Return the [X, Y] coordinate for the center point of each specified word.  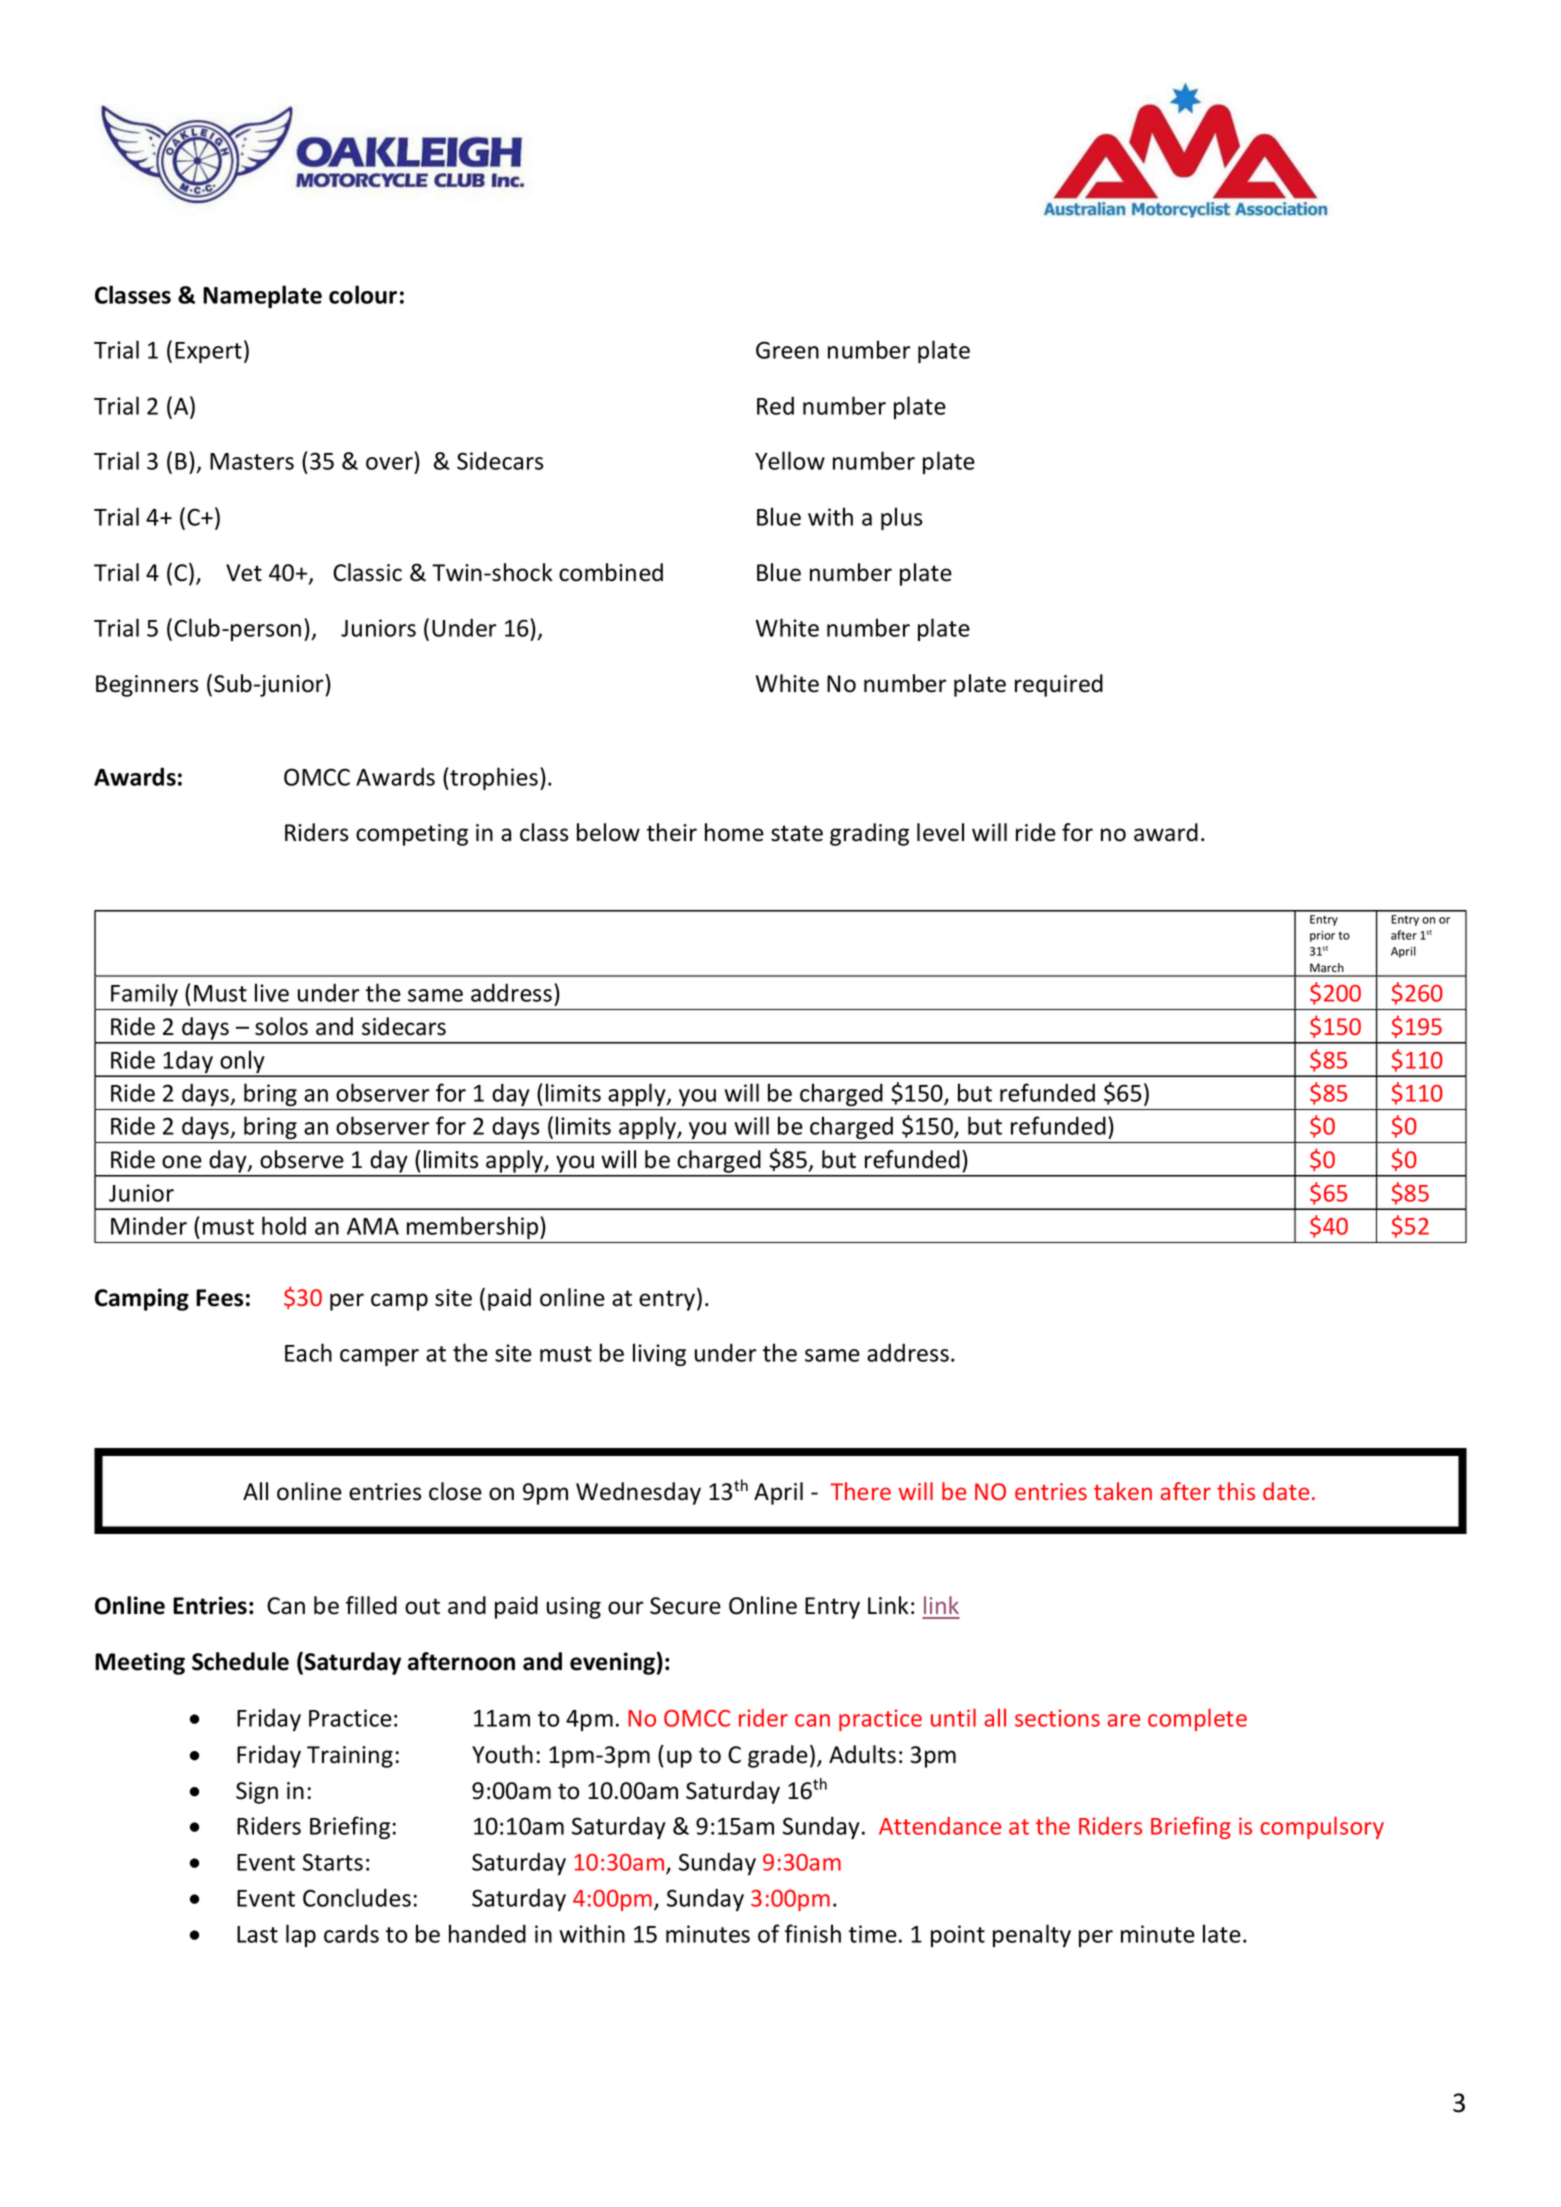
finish [813, 1933]
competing [412, 835]
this [1236, 1491]
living [659, 1354]
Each [308, 1352]
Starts [333, 1862]
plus [901, 518]
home [734, 832]
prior [1322, 936]
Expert [208, 352]
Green [787, 350]
